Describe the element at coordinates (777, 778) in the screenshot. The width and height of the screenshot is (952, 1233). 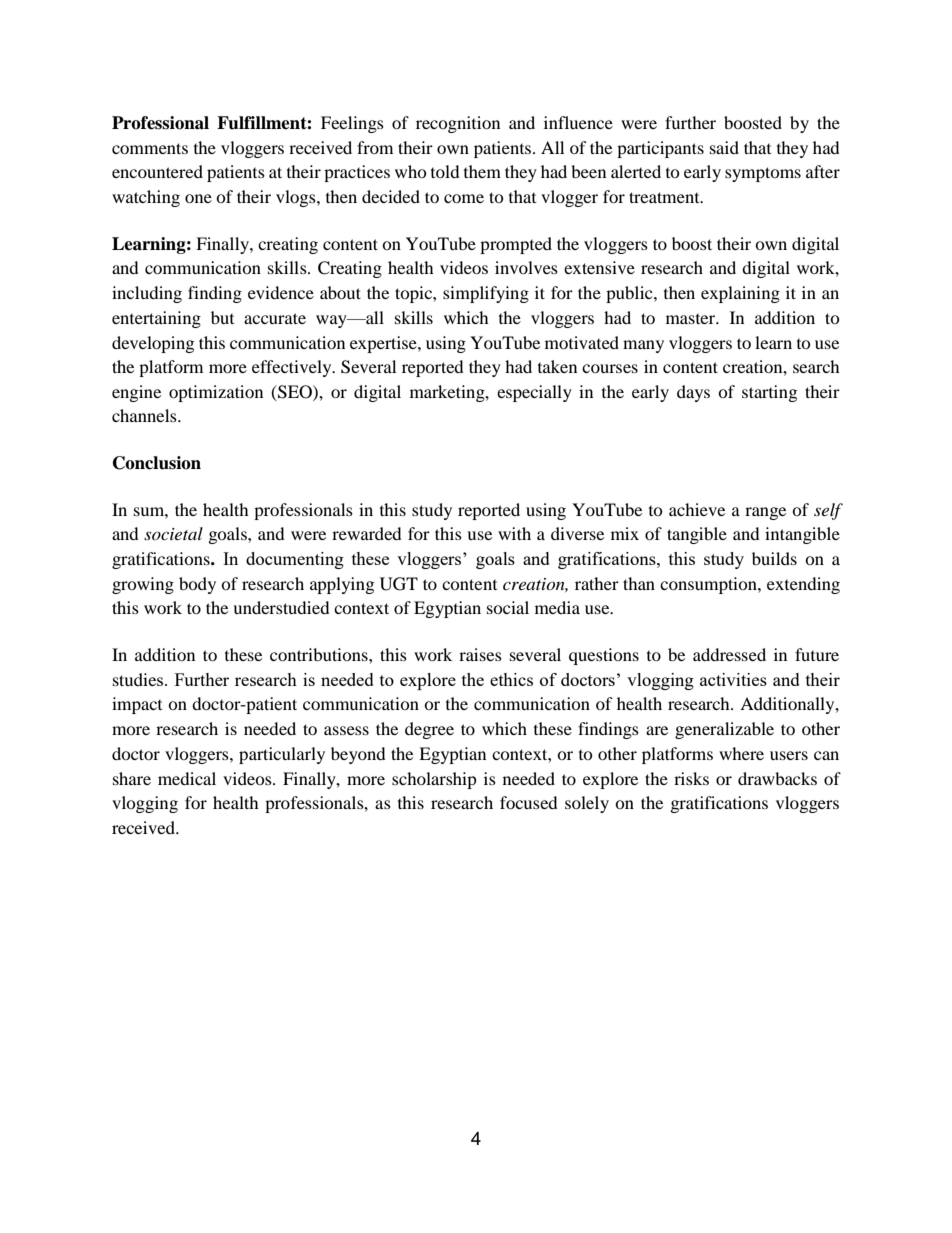
I see `drawbacks` at that location.
